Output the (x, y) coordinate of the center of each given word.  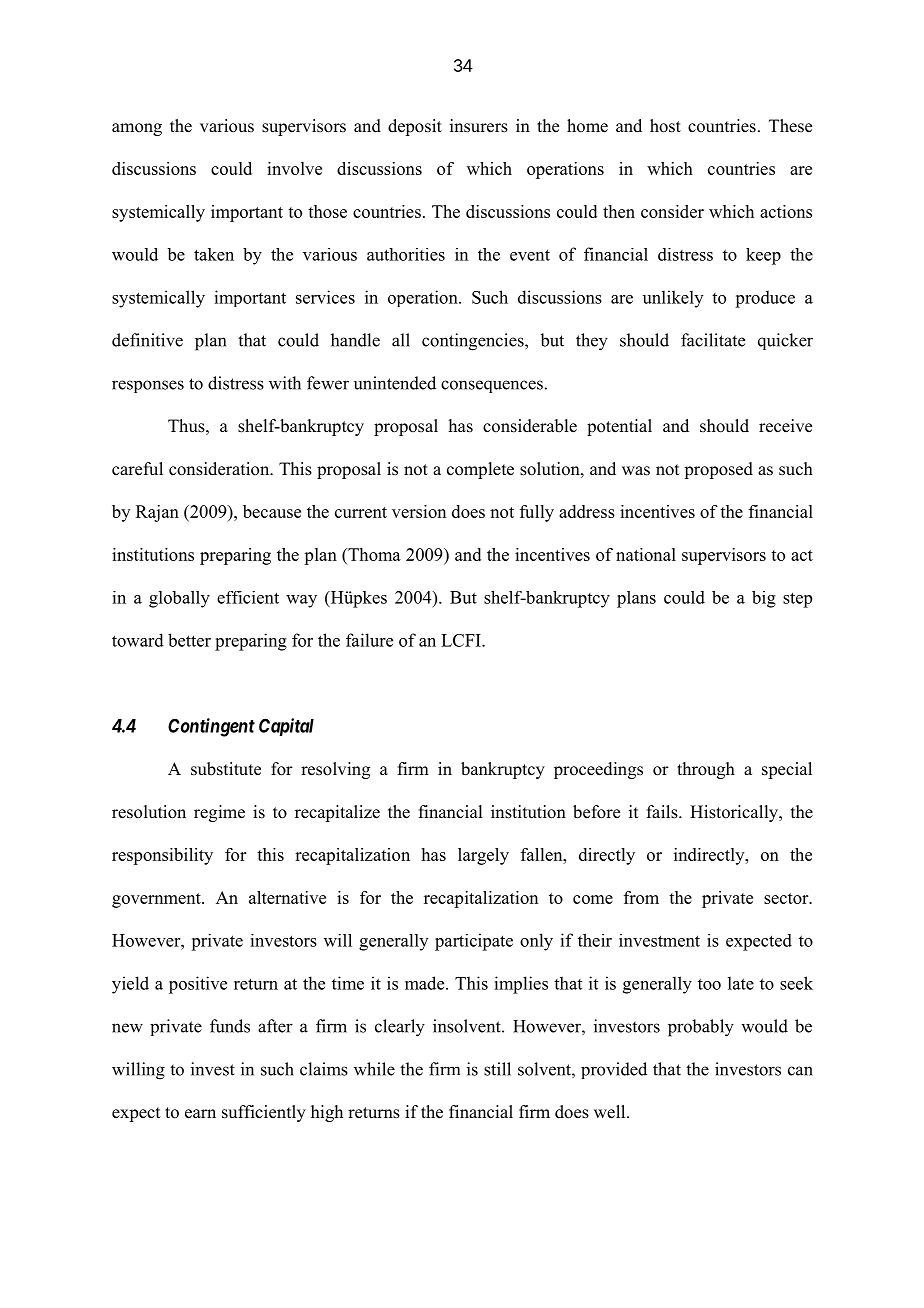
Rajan (157, 513)
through (706, 770)
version (419, 511)
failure (369, 640)
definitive (147, 340)
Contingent (211, 727)
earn (200, 1114)
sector (787, 898)
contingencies (474, 342)
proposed (718, 470)
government (157, 900)
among (137, 129)
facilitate (713, 340)
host (665, 126)
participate (474, 942)
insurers (479, 126)
